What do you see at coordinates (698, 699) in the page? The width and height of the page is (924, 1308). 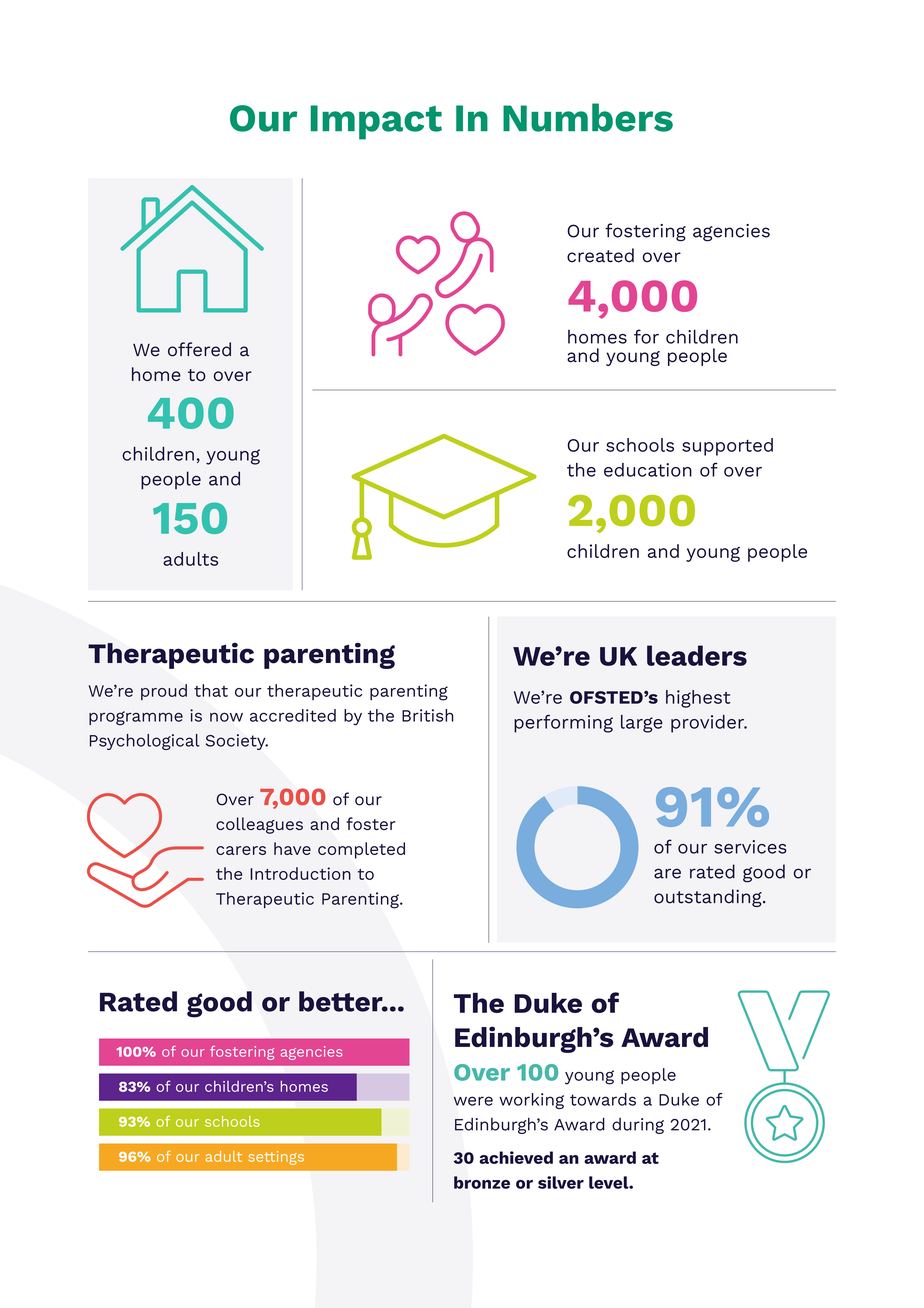 I see `highest` at bounding box center [698, 699].
